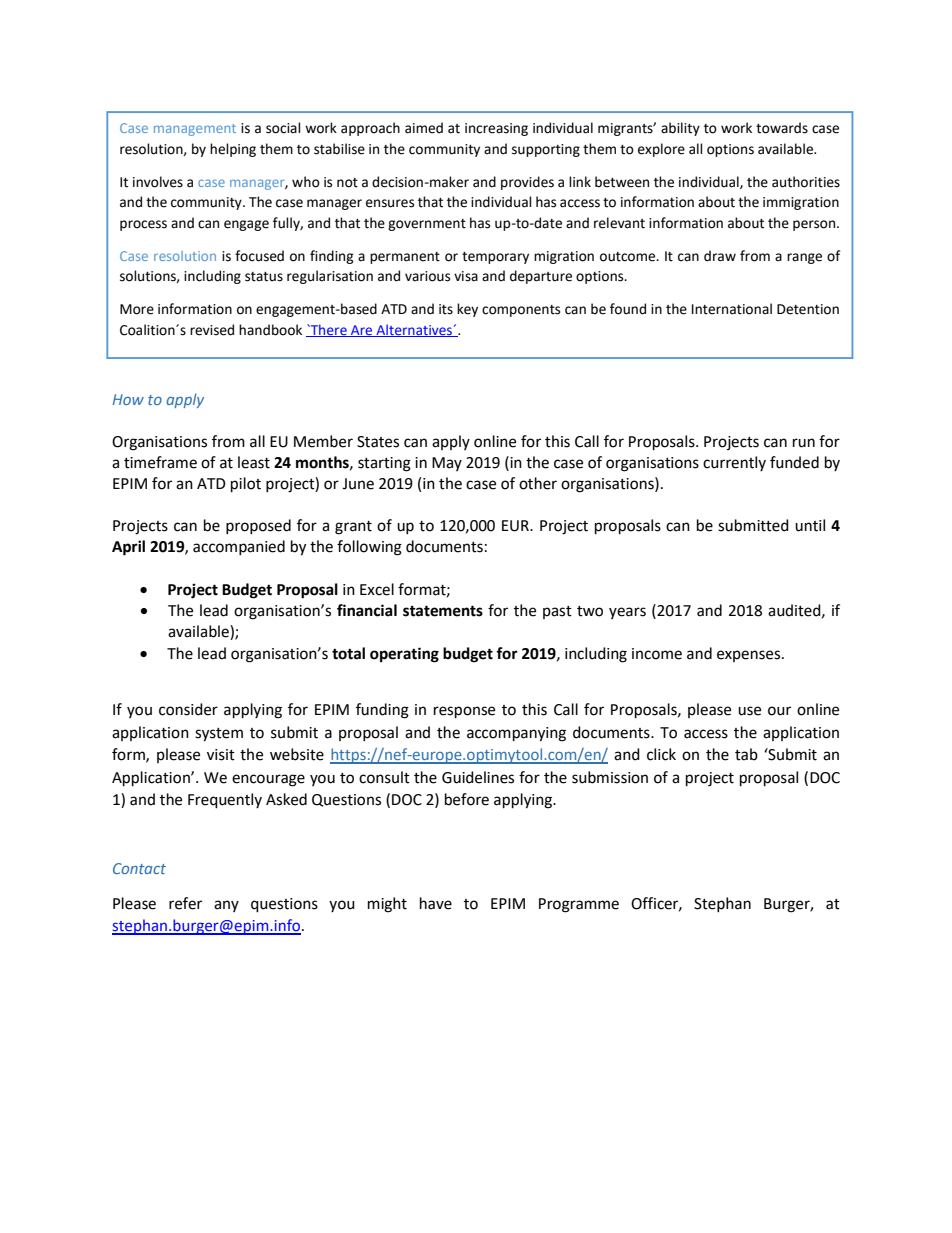 This image has height=1233, width=952. I want to click on years, so click(627, 613).
